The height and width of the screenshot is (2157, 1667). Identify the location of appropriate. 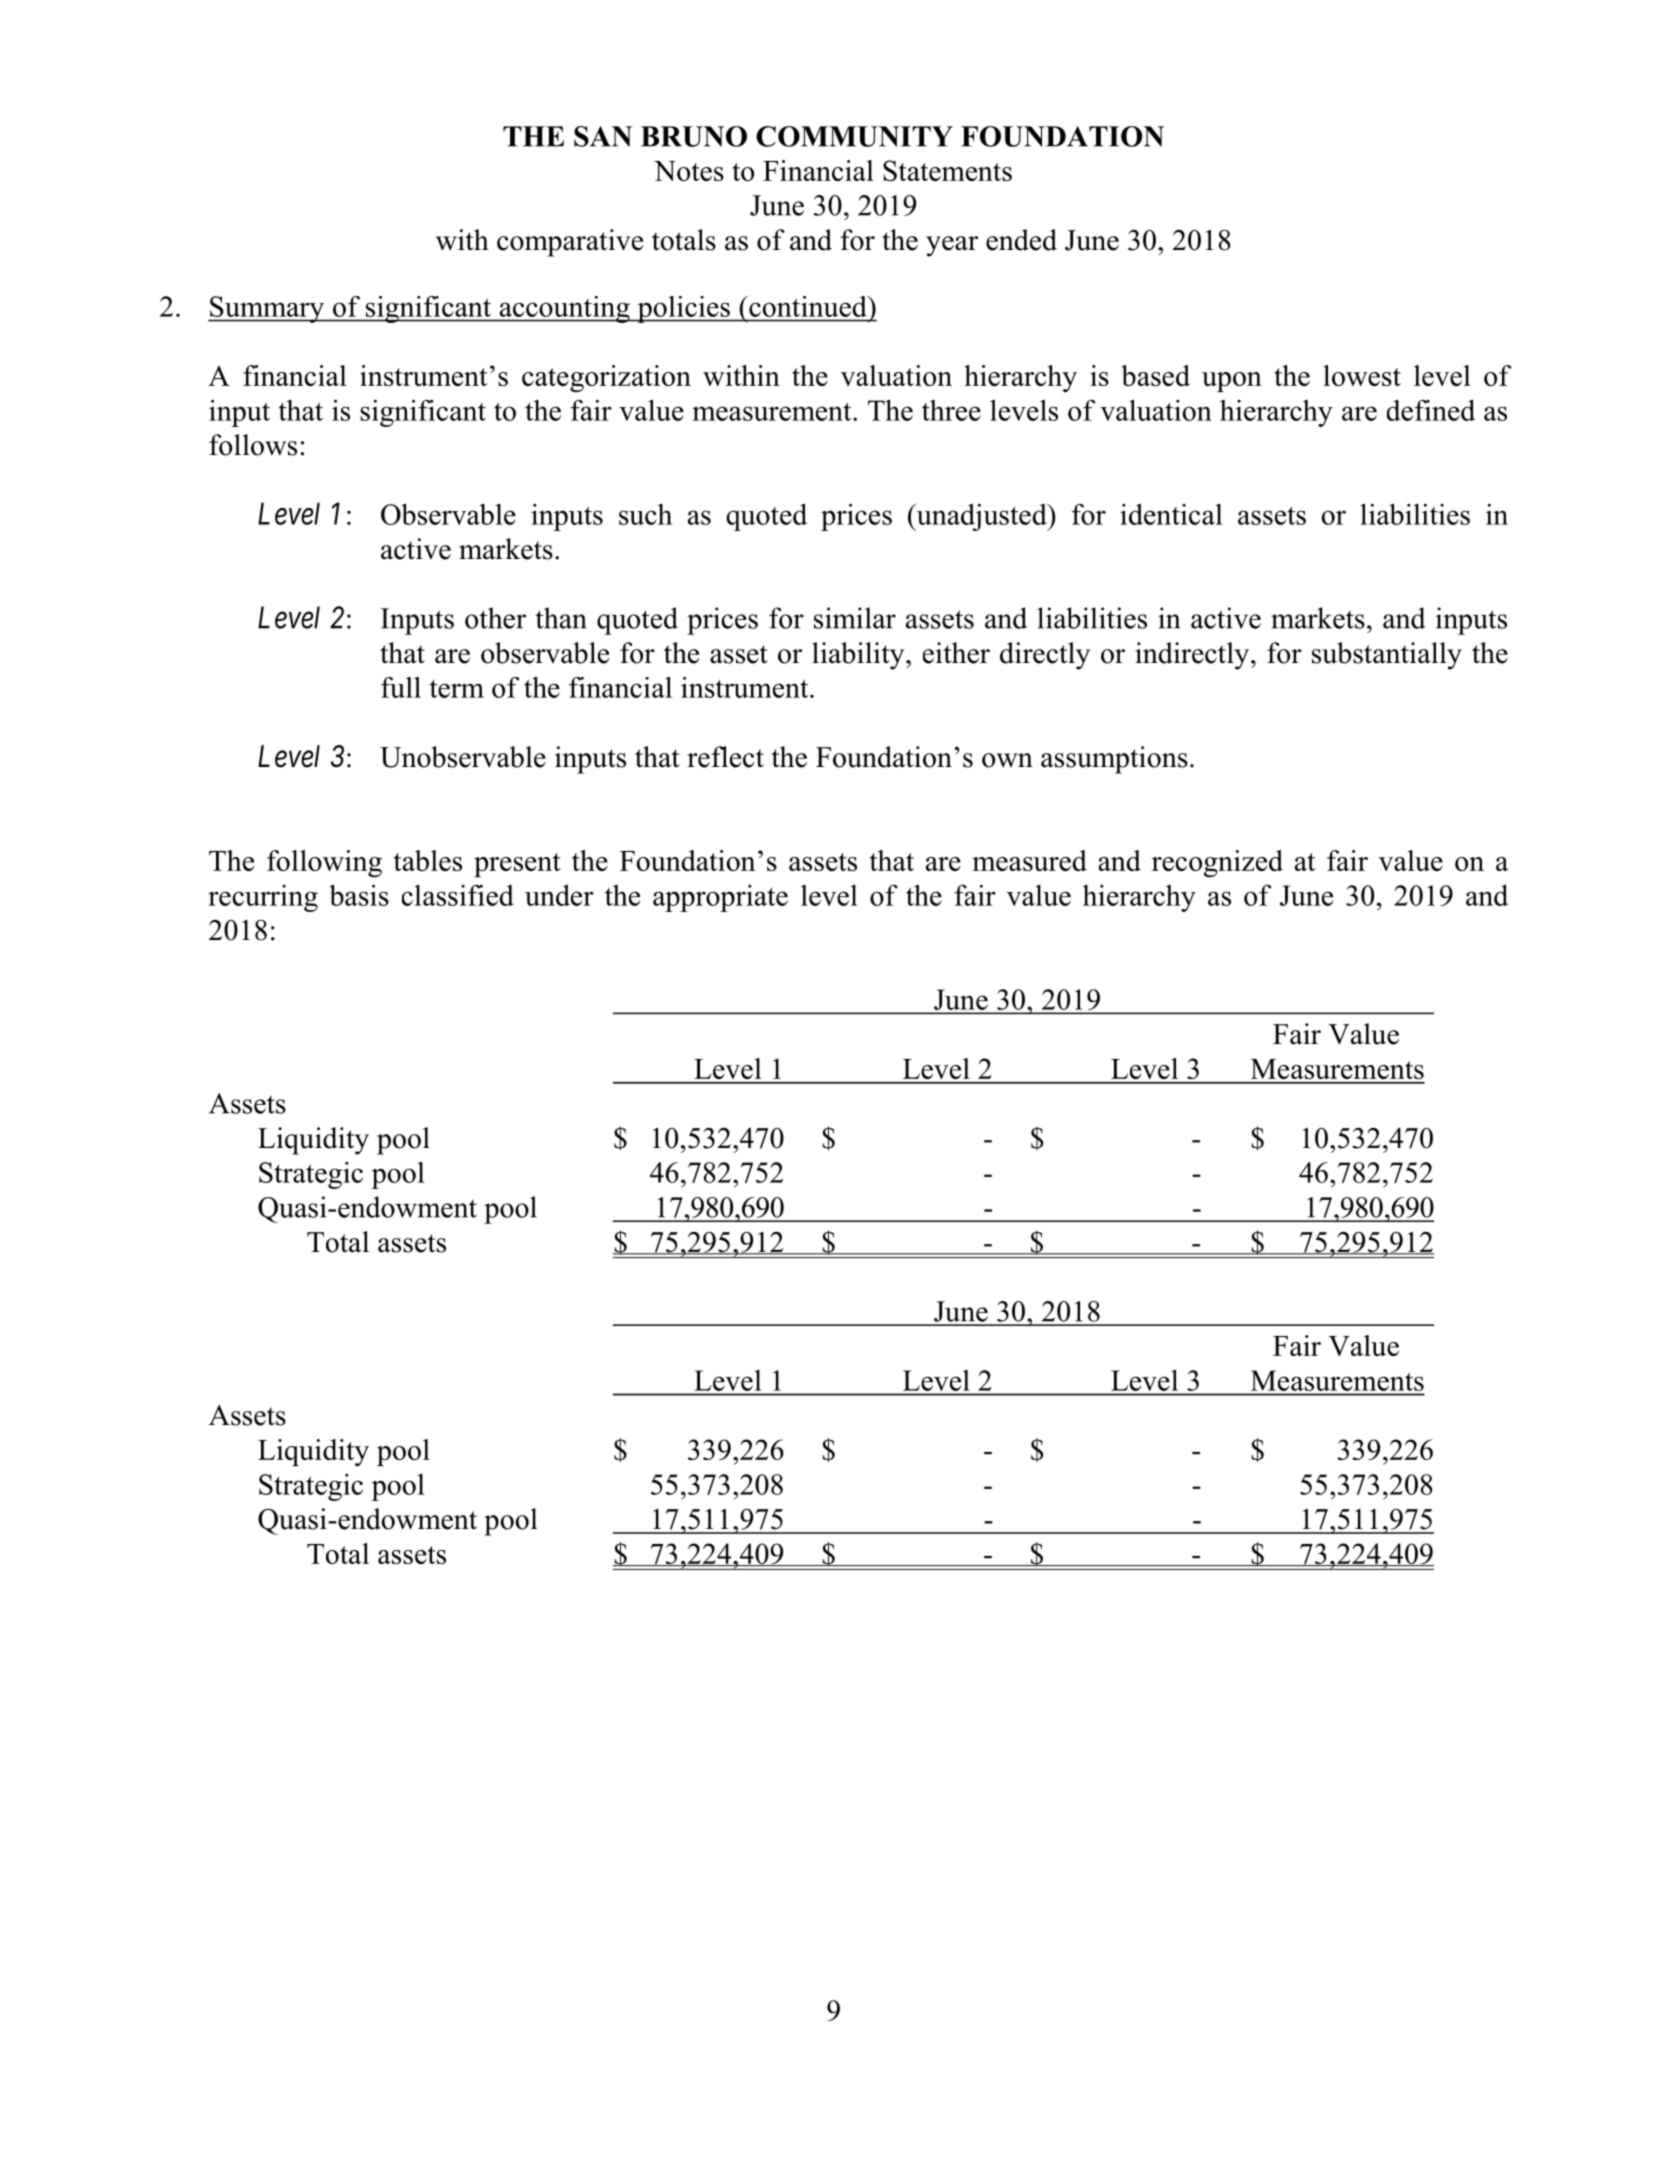
(720, 898).
